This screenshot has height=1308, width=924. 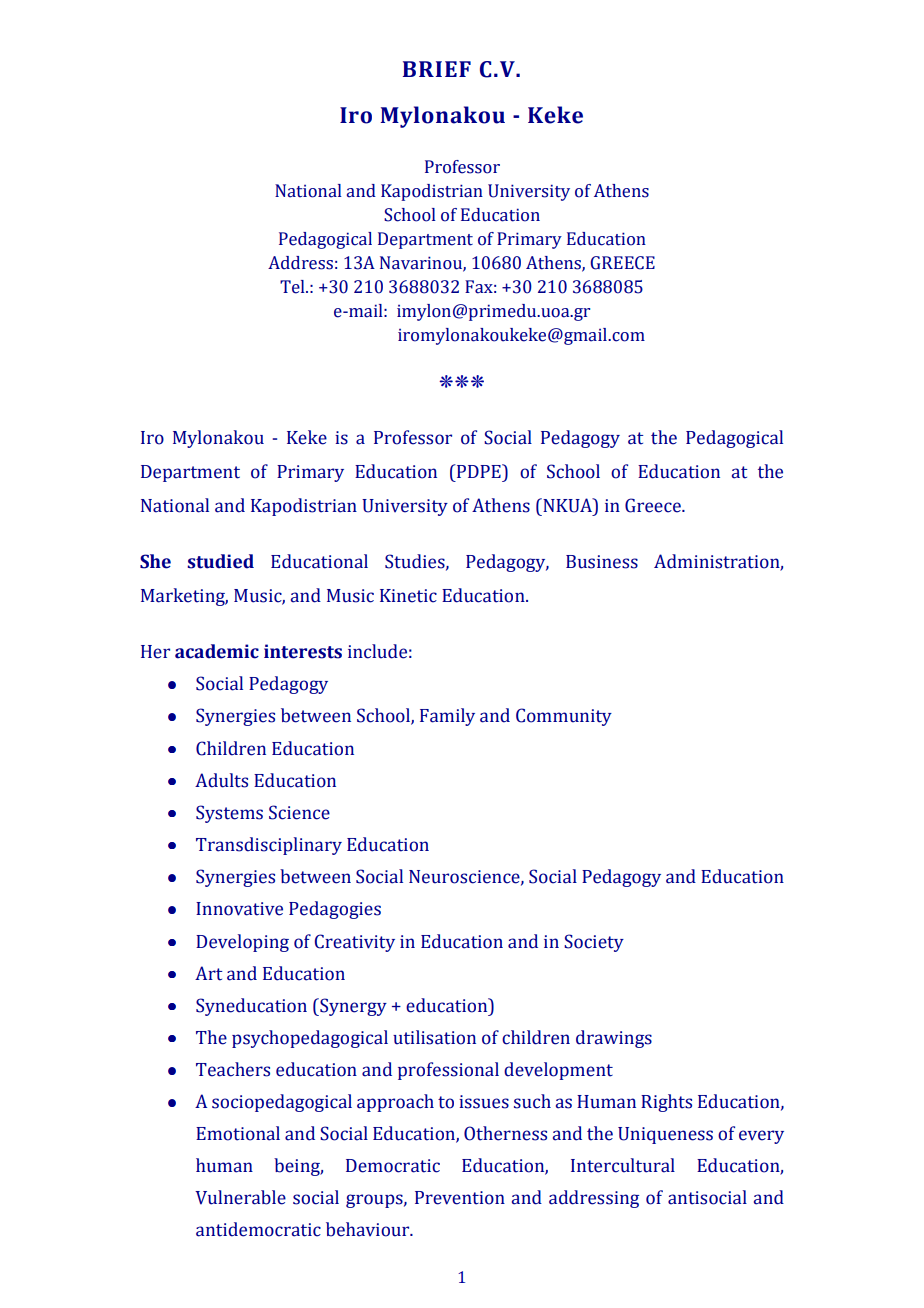 I want to click on Family, so click(x=447, y=717).
